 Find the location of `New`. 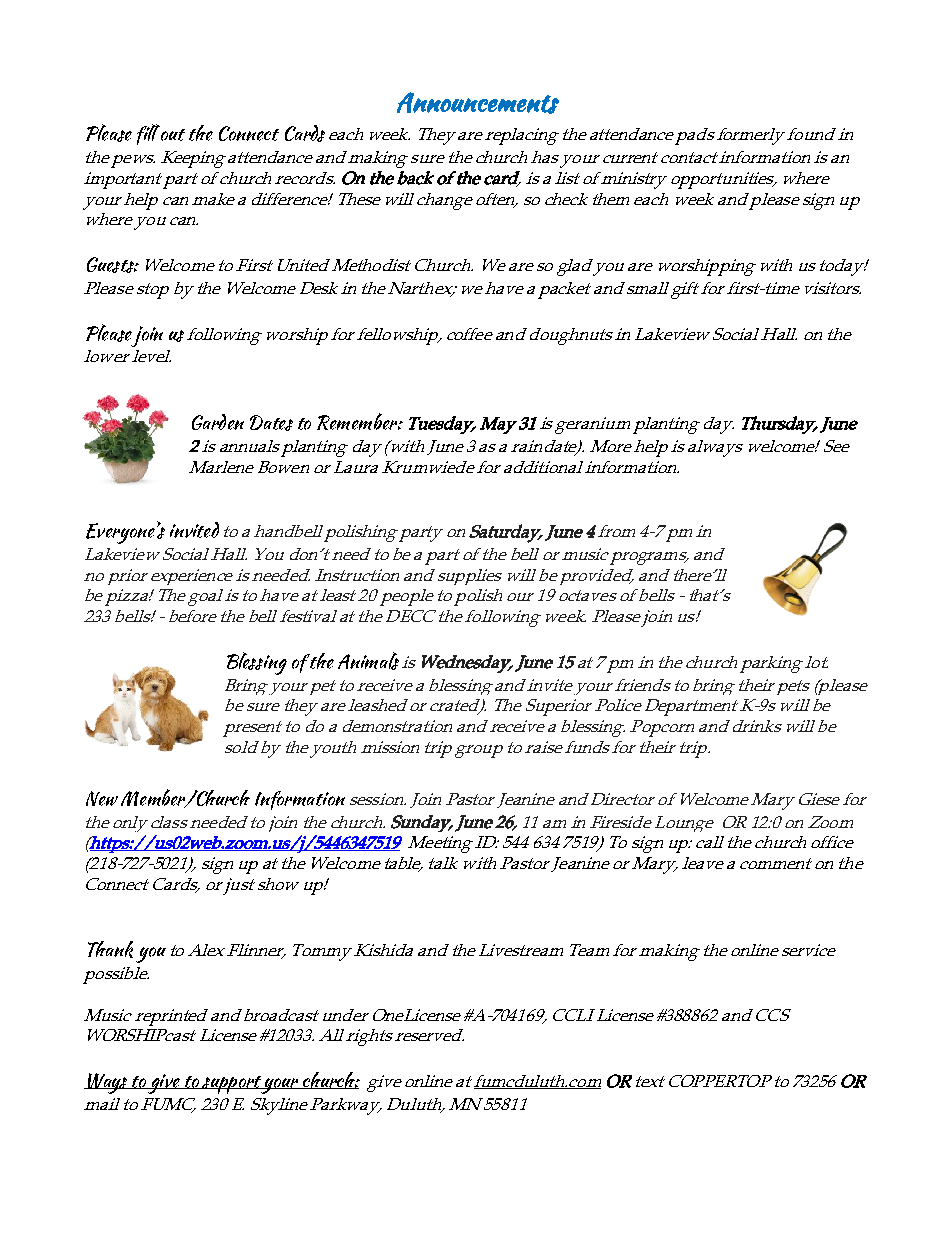

New is located at coordinates (102, 798).
